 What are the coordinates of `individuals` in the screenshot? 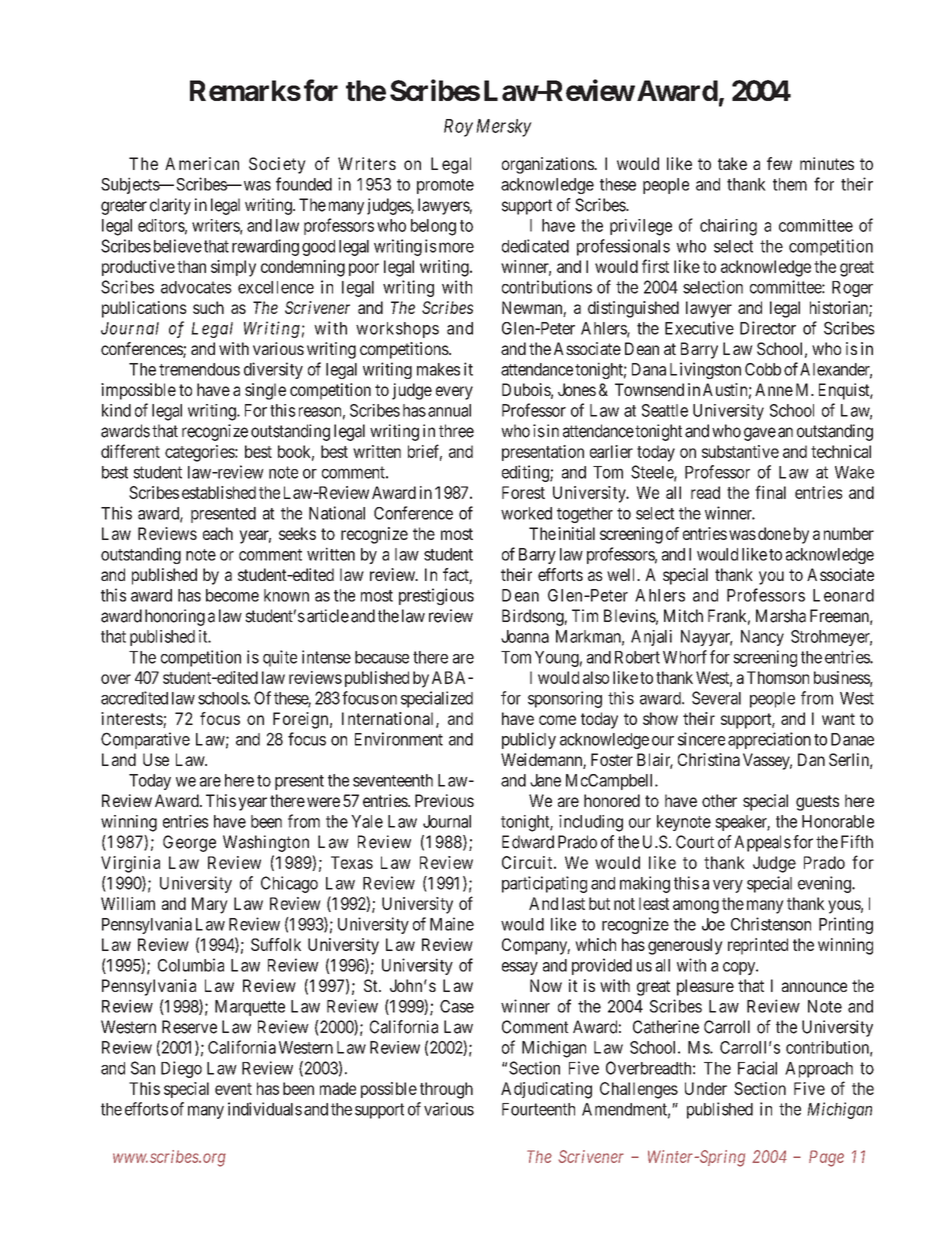 It's located at (265, 1109).
